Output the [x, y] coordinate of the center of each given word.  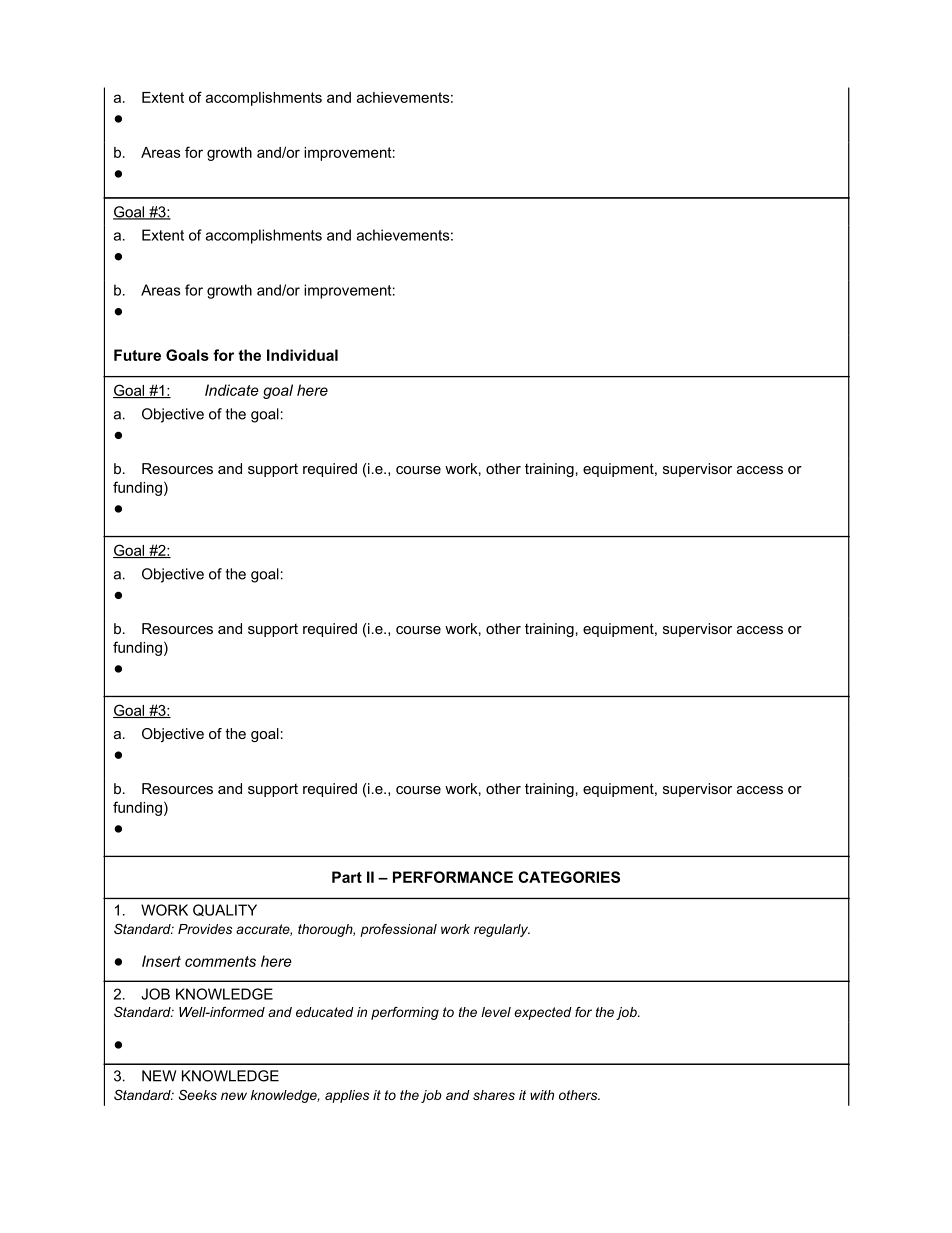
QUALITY [225, 910]
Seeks [197, 1095]
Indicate [232, 390]
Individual [302, 355]
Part [347, 877]
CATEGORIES [569, 877]
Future [137, 355]
